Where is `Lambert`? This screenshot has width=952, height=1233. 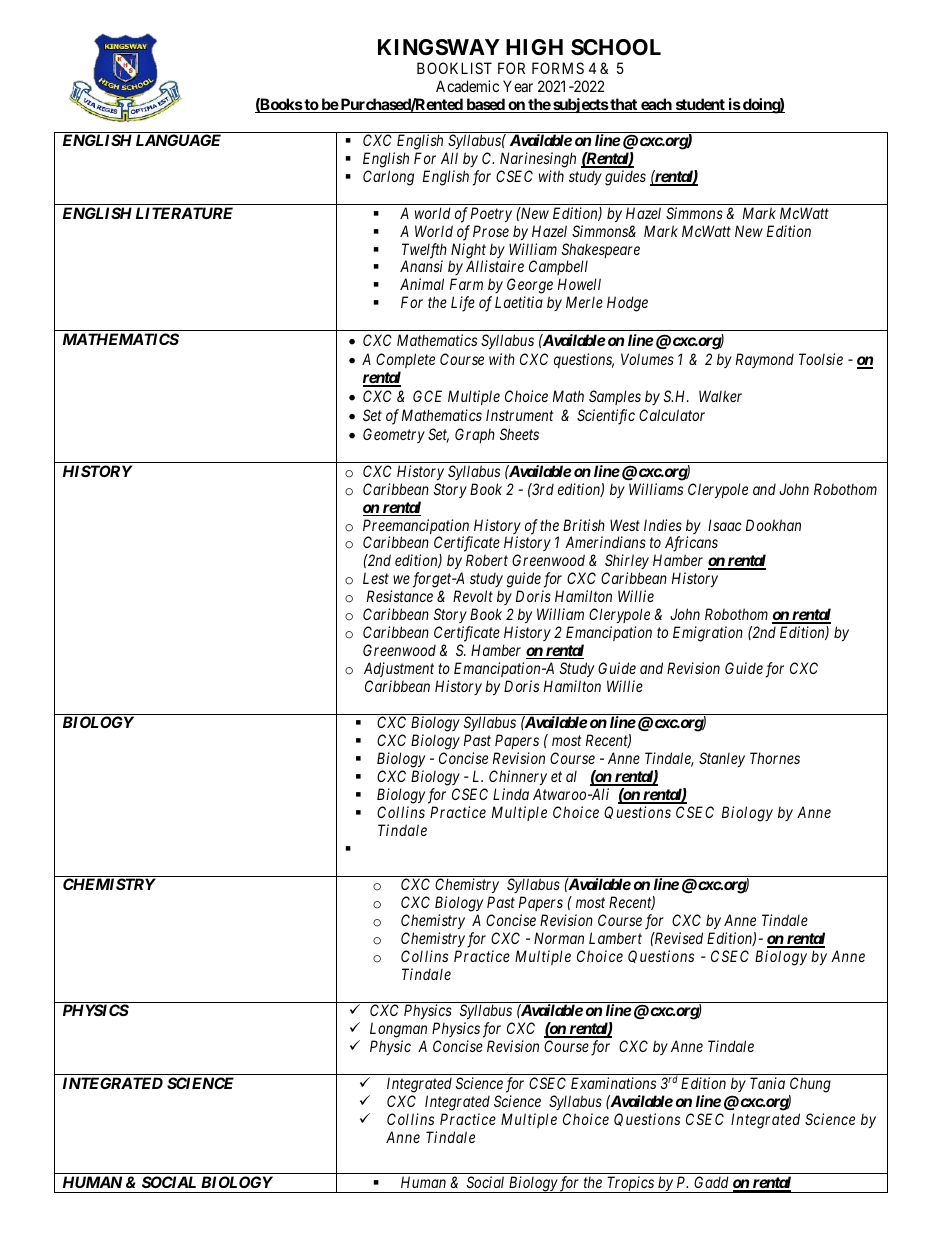
Lambert is located at coordinates (615, 938).
